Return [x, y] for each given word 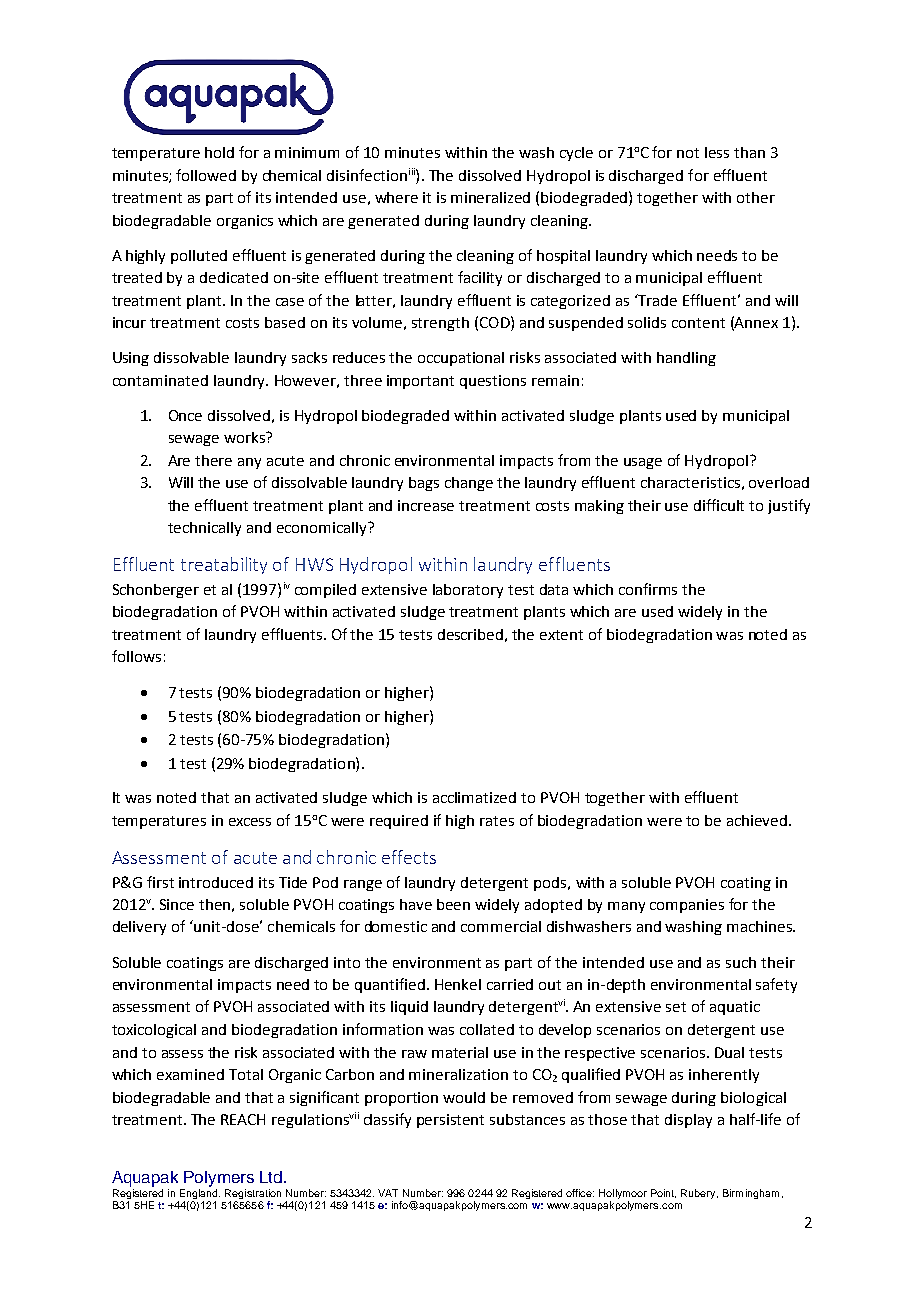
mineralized [490, 197]
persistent [450, 1121]
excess [250, 822]
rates [497, 821]
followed [206, 175]
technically [204, 529]
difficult [719, 505]
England [199, 1194]
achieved [757, 820]
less [717, 152]
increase [426, 505]
